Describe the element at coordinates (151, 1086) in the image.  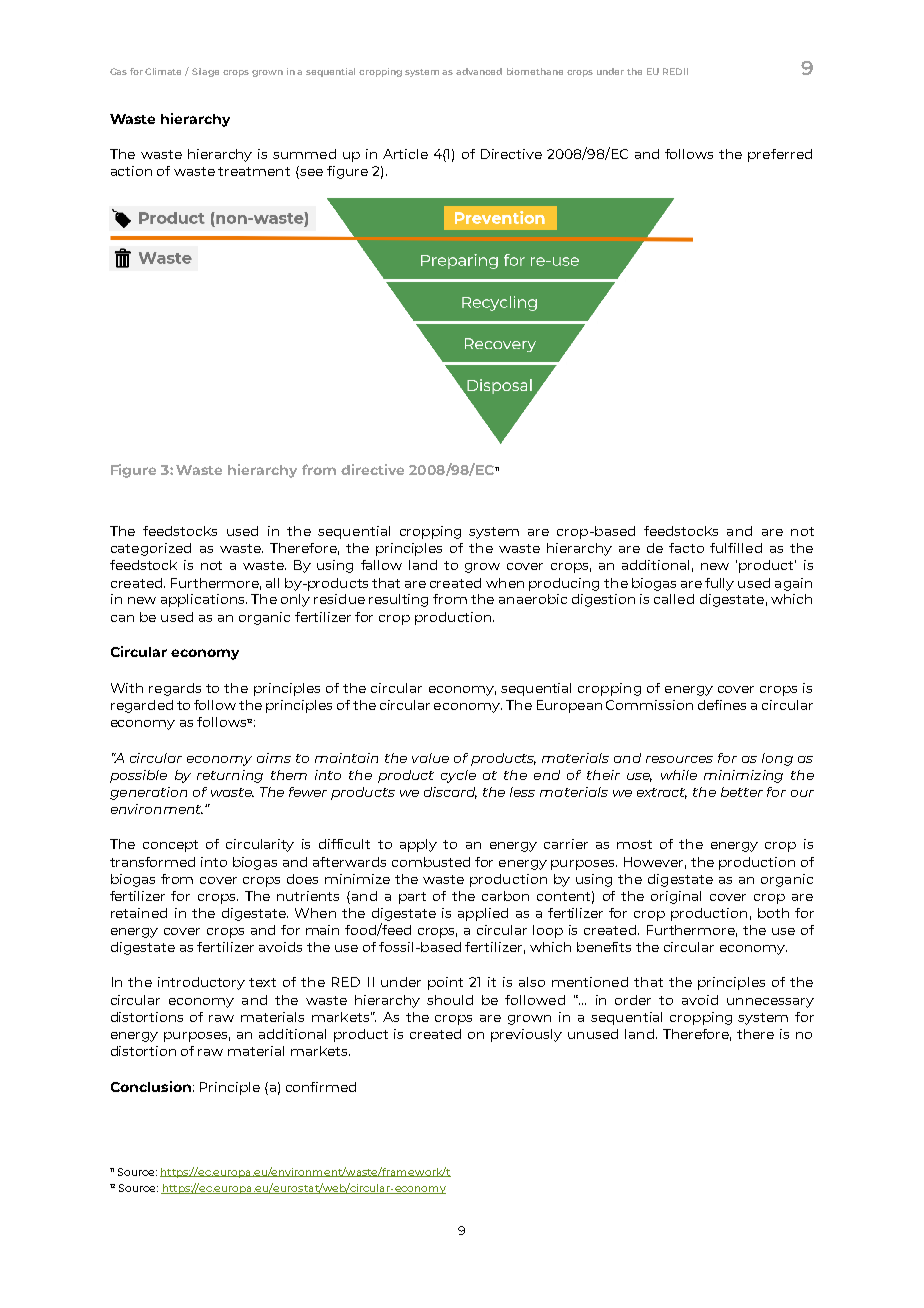
I see `Conclusion` at that location.
